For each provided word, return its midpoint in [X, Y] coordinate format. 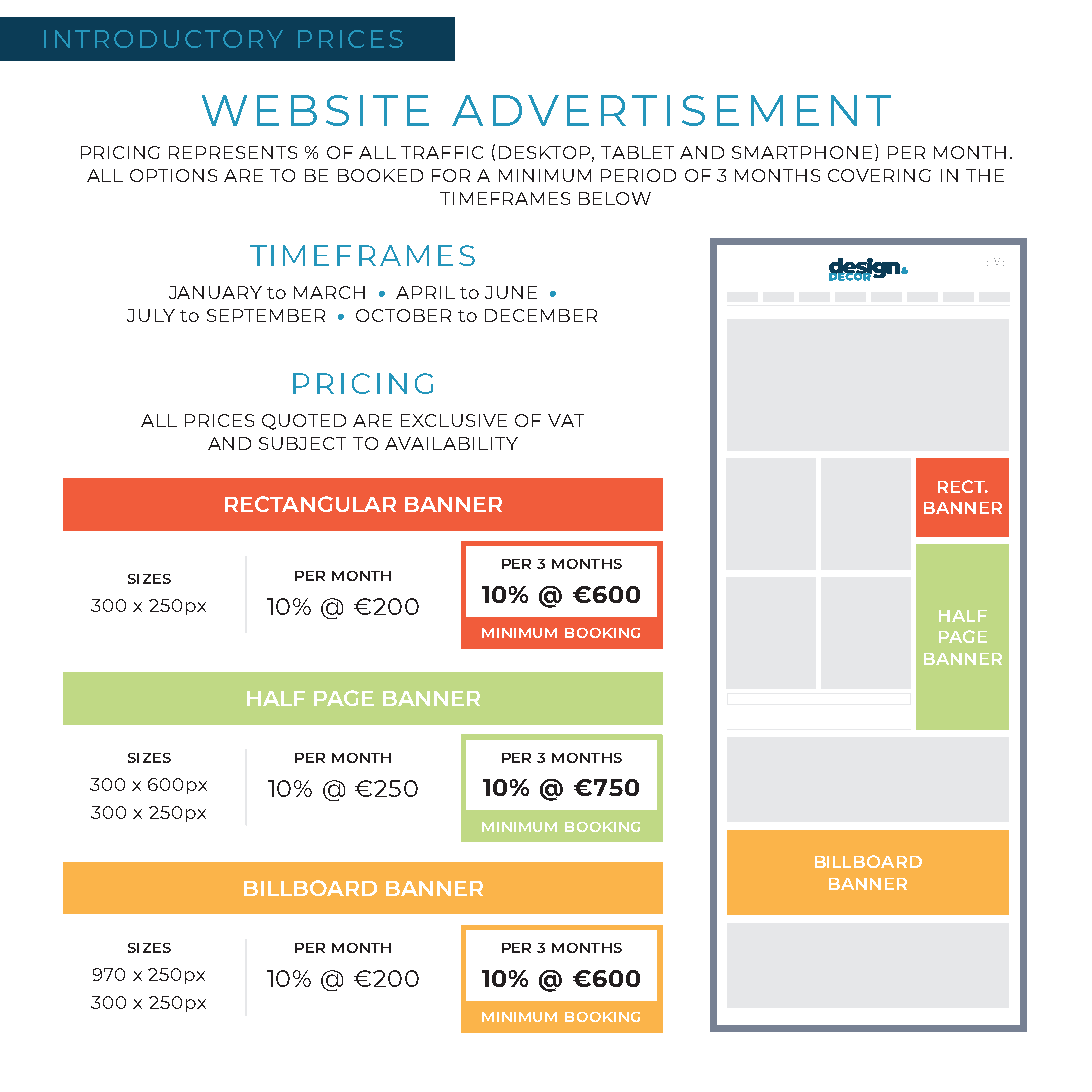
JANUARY [215, 292]
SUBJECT [302, 443]
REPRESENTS [233, 152]
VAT [566, 420]
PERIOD [638, 175]
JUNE [511, 292]
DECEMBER [541, 315]
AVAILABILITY [451, 443]
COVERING [879, 175]
